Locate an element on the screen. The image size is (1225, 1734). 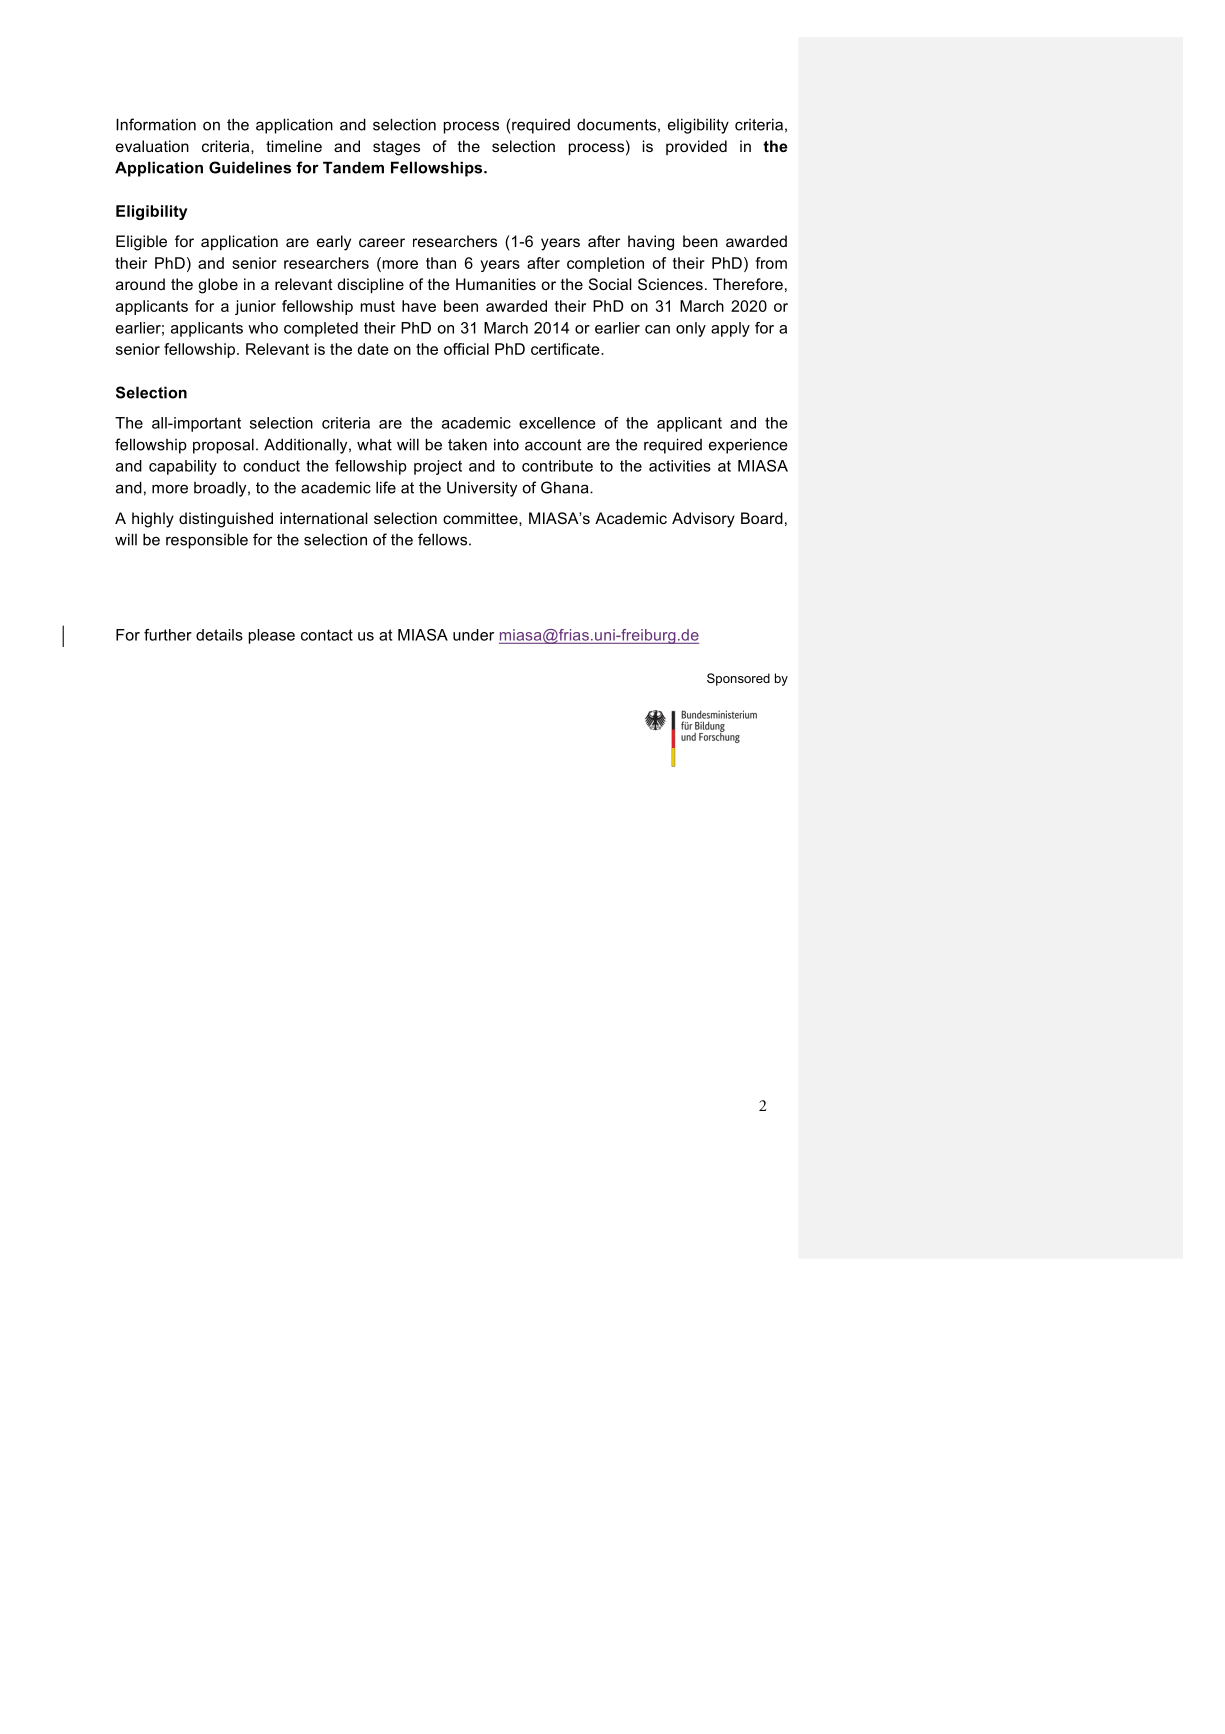
provided is located at coordinates (696, 147).
